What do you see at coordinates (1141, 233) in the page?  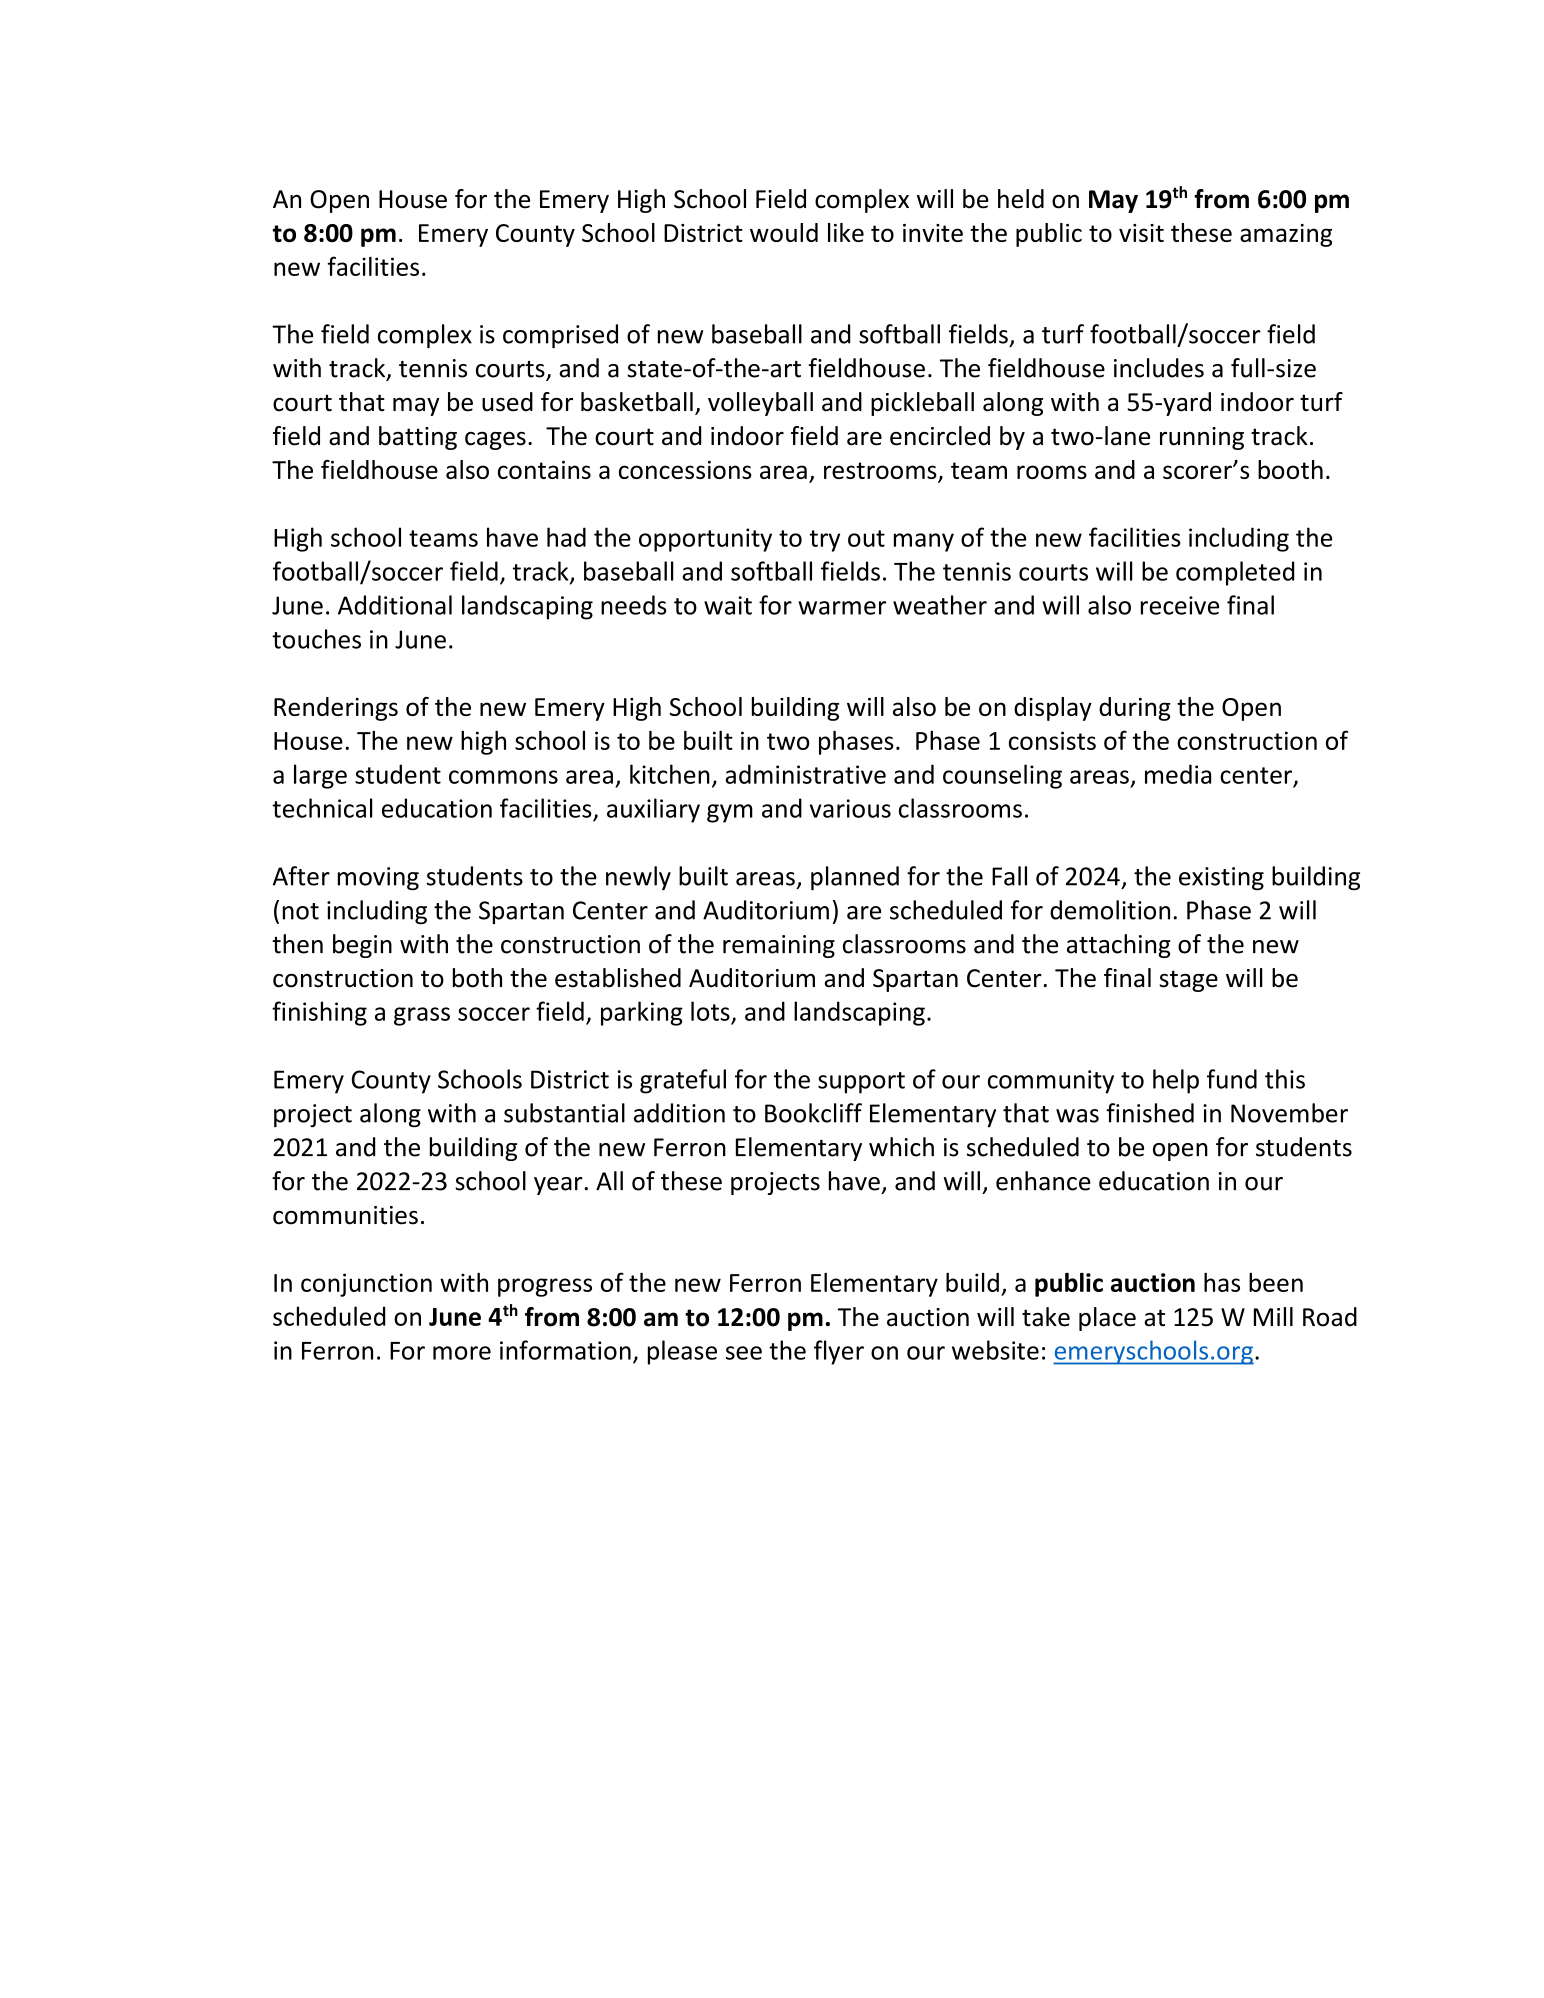 I see `visit` at bounding box center [1141, 233].
